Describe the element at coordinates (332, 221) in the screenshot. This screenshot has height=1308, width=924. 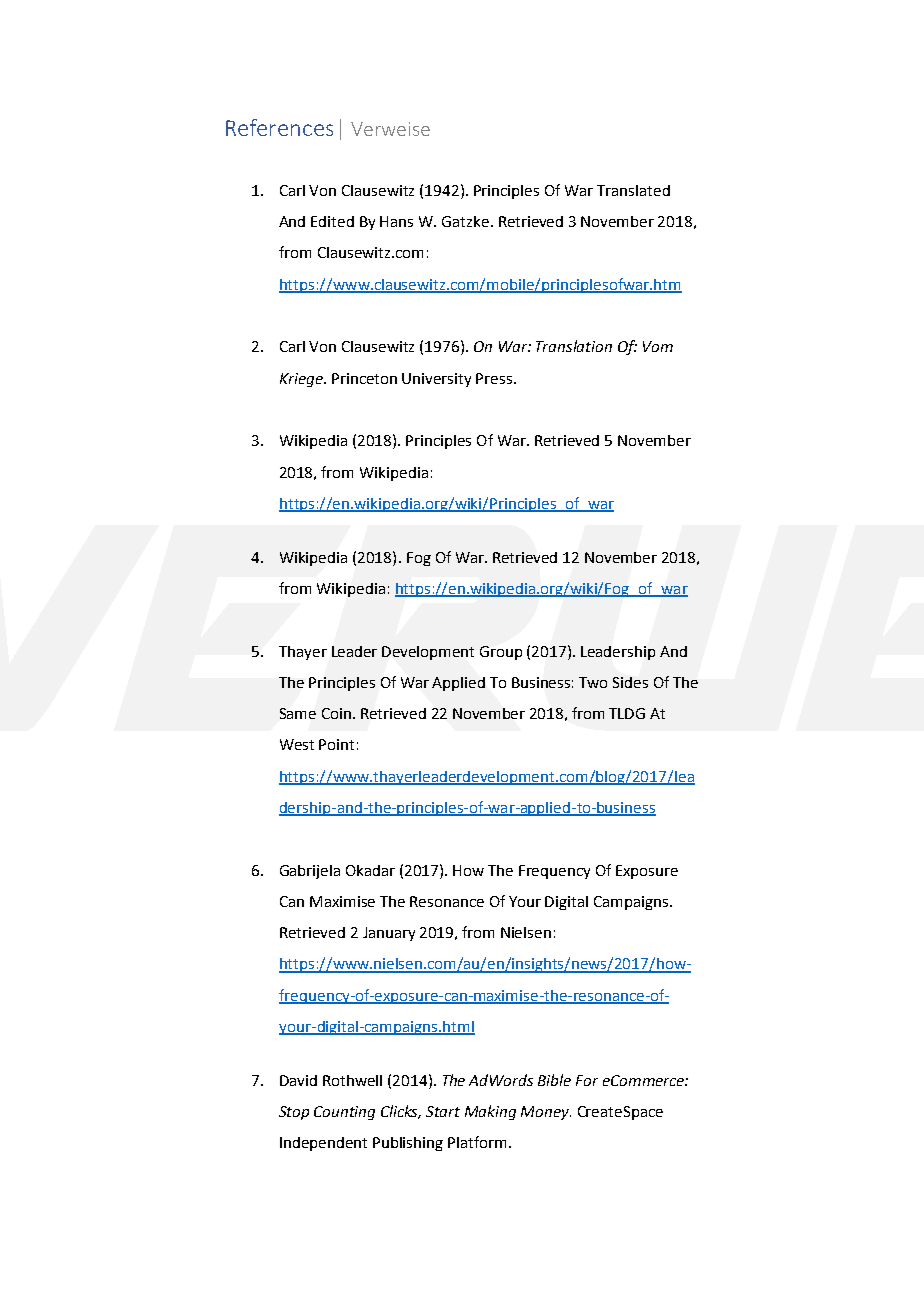
I see `Edited` at that location.
